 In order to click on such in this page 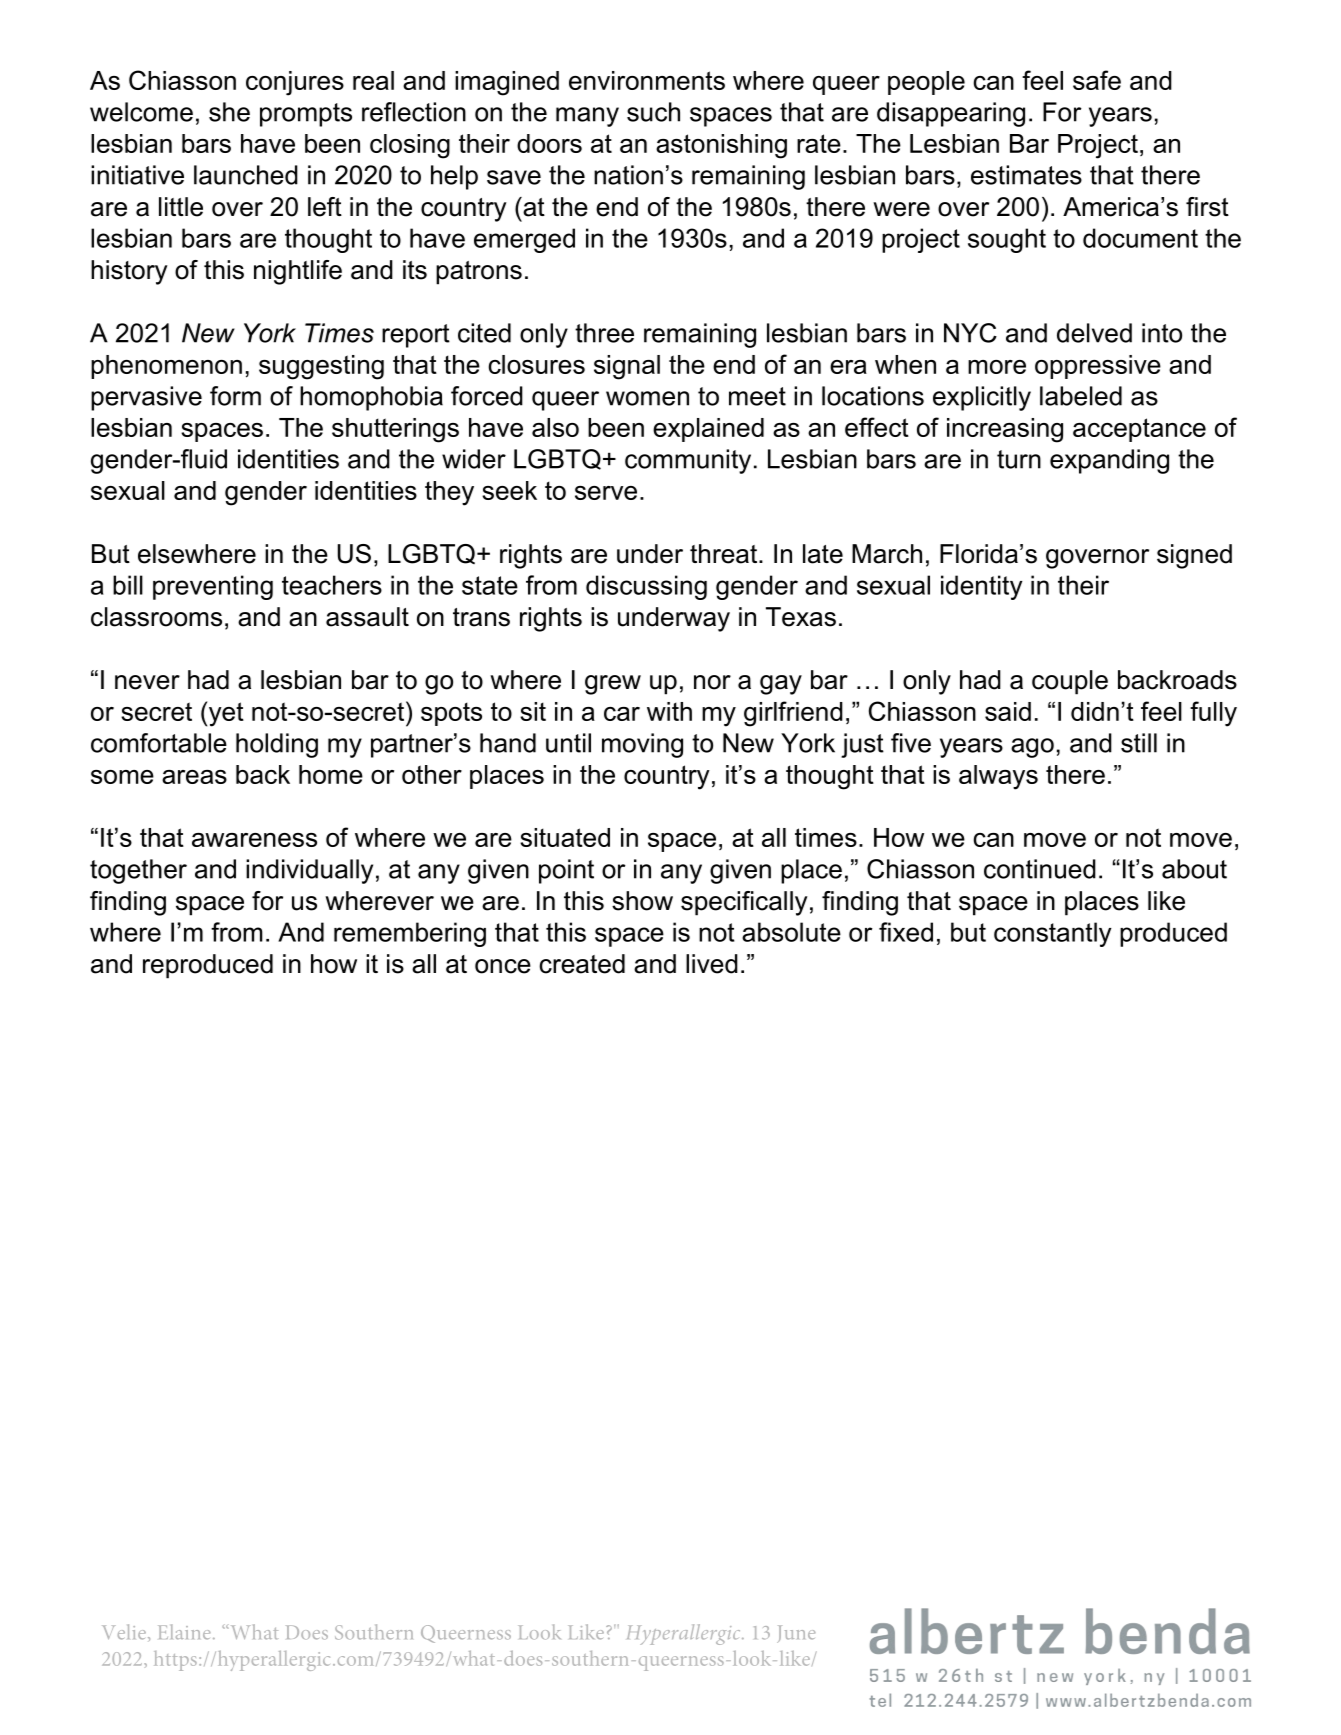, I will do `click(653, 112)`.
